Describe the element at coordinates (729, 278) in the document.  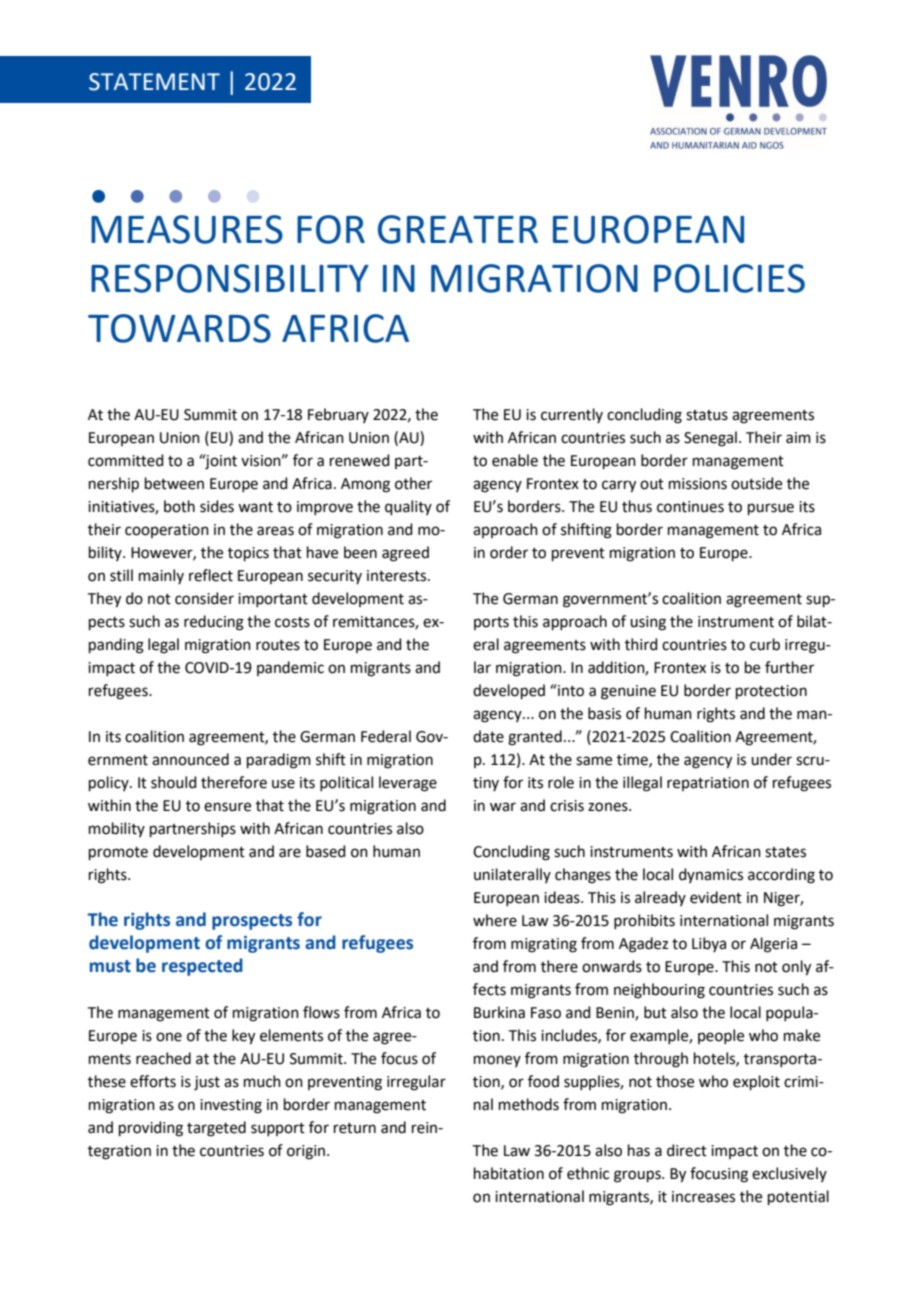
I see `POLICIES` at that location.
